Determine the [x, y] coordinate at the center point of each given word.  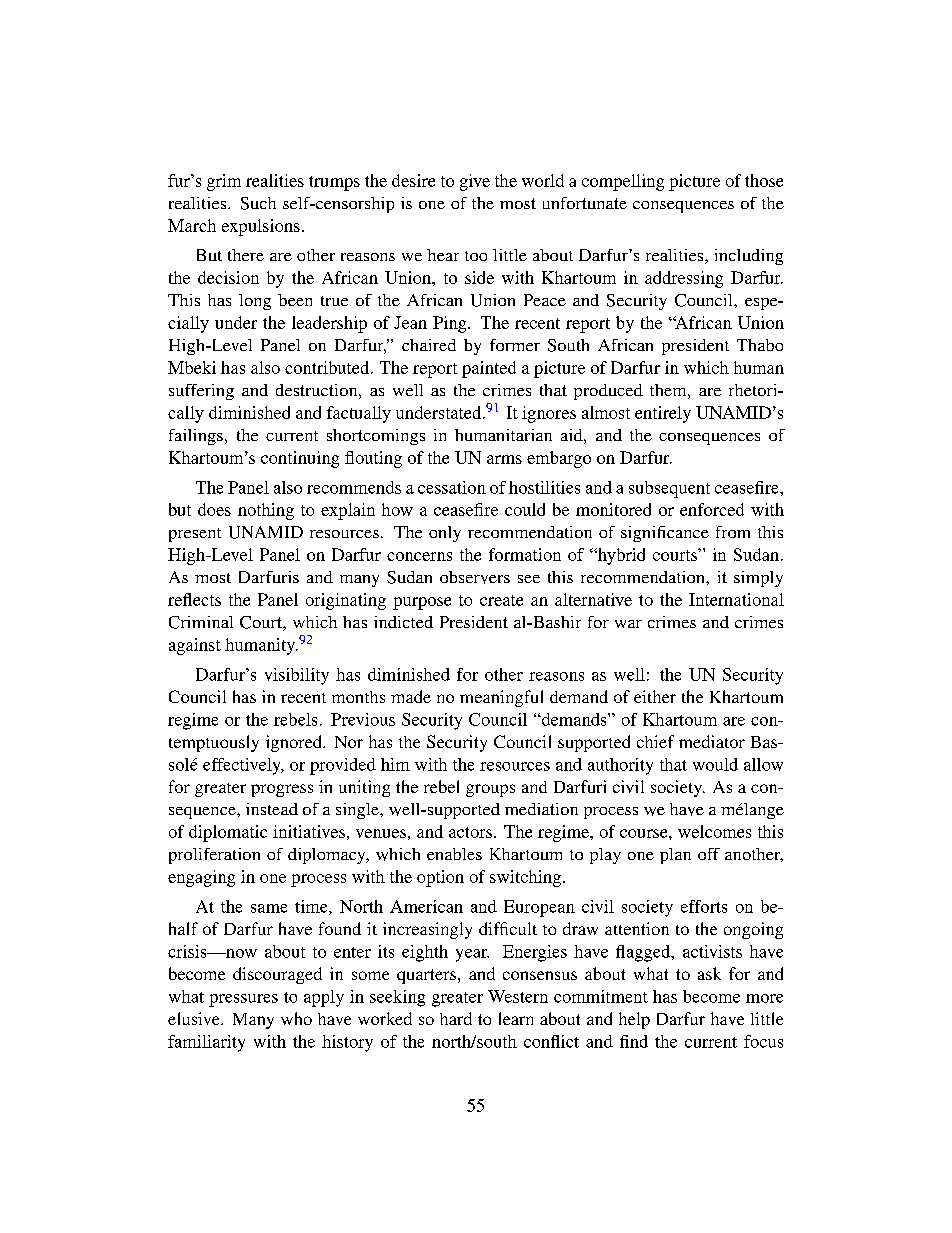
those [764, 180]
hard [456, 1018]
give [475, 182]
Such [258, 203]
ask [709, 973]
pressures [243, 1000]
